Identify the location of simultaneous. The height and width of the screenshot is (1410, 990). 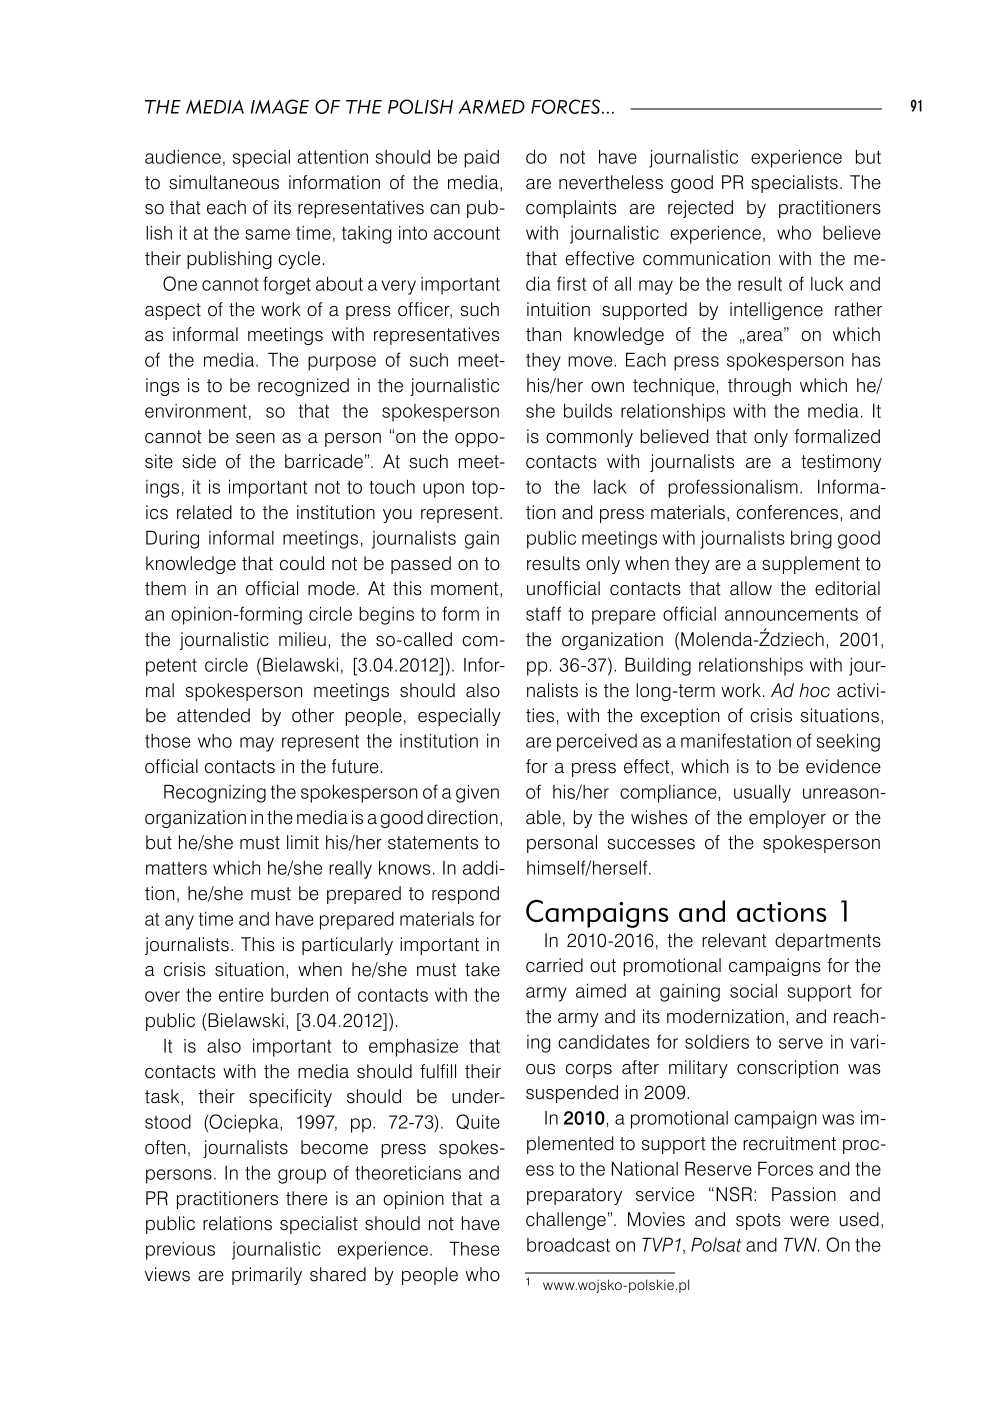
(224, 182).
